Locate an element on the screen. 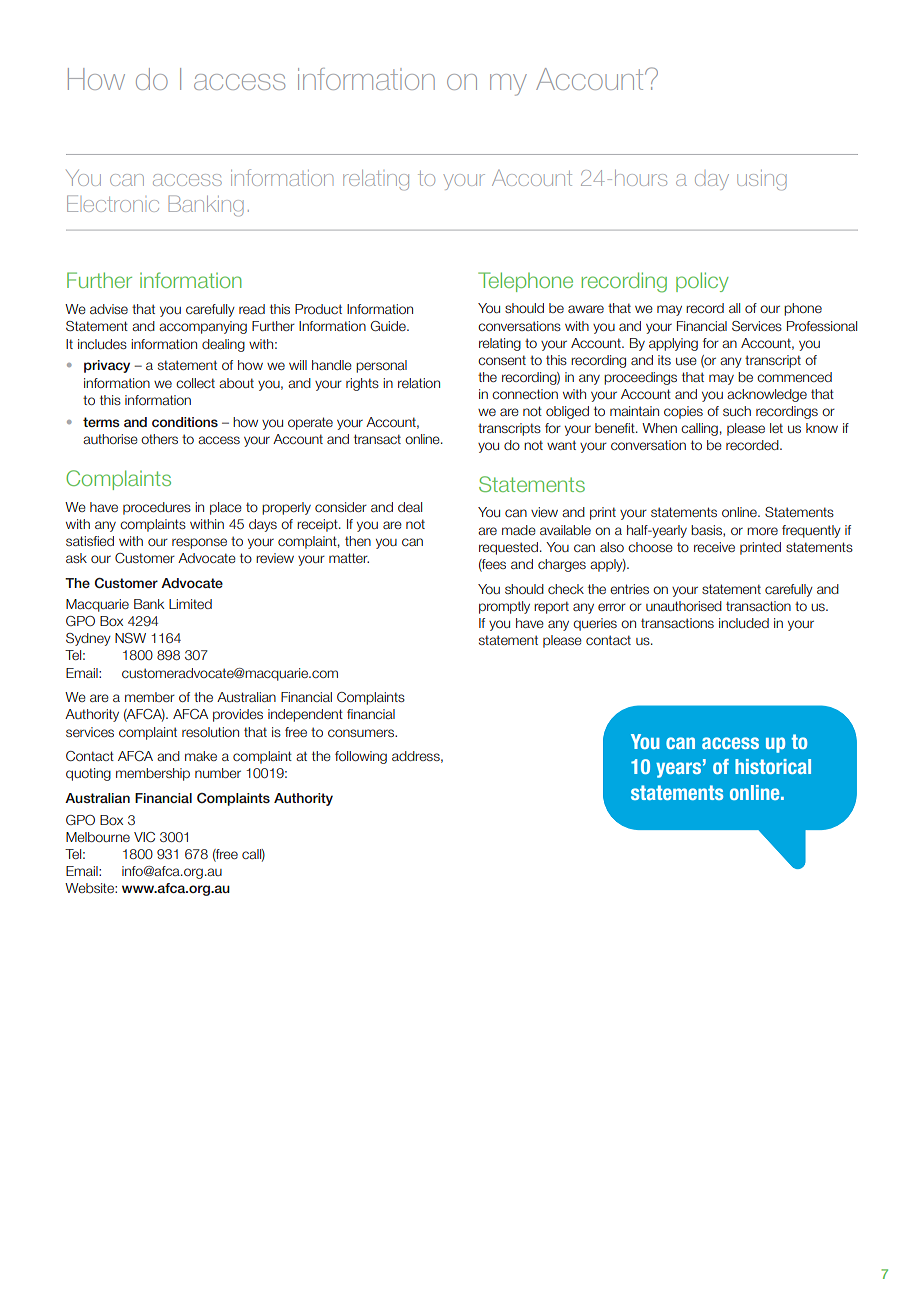 The image size is (924, 1308). promptly is located at coordinates (504, 607).
